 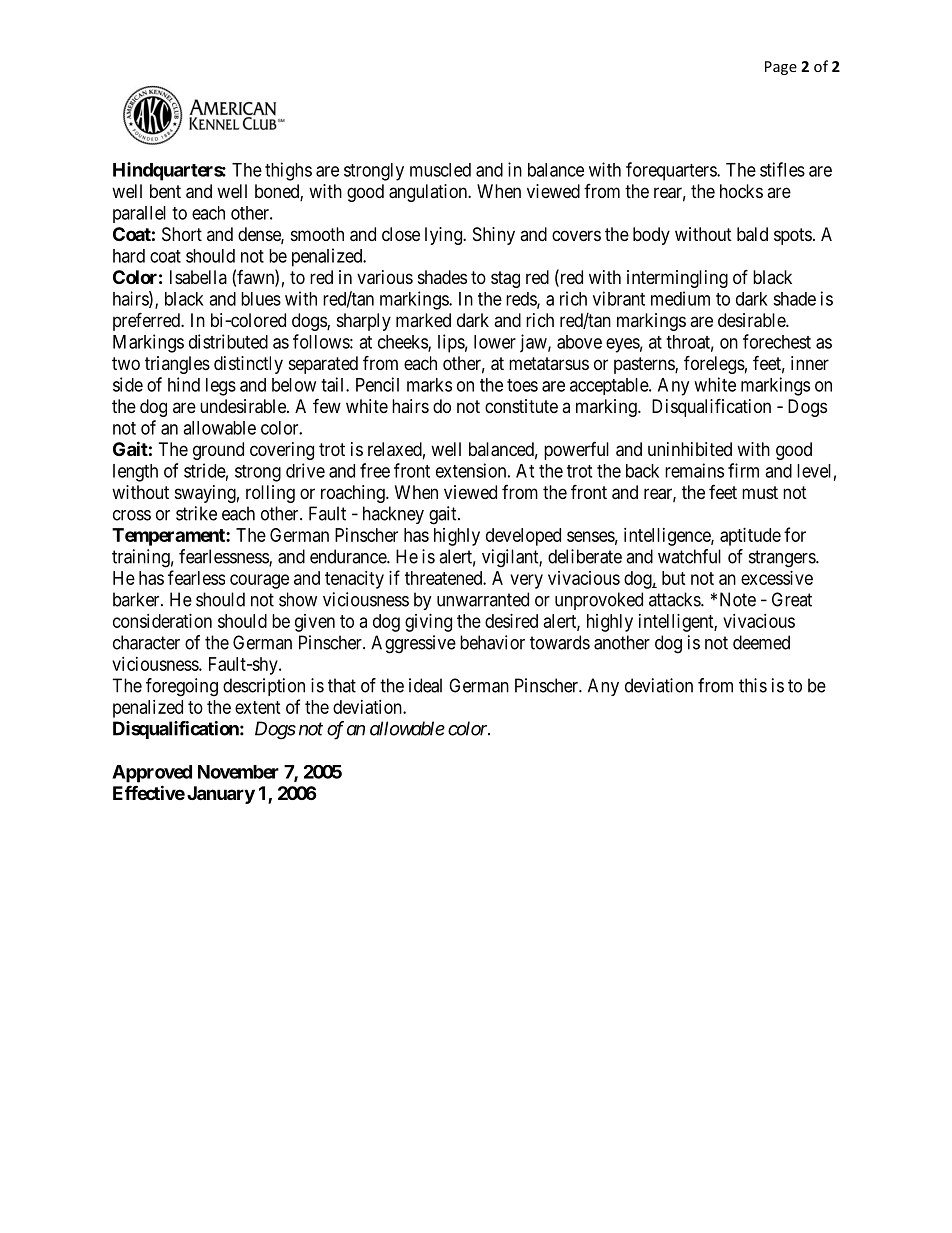 What do you see at coordinates (781, 68) in the page?
I see `Page` at bounding box center [781, 68].
